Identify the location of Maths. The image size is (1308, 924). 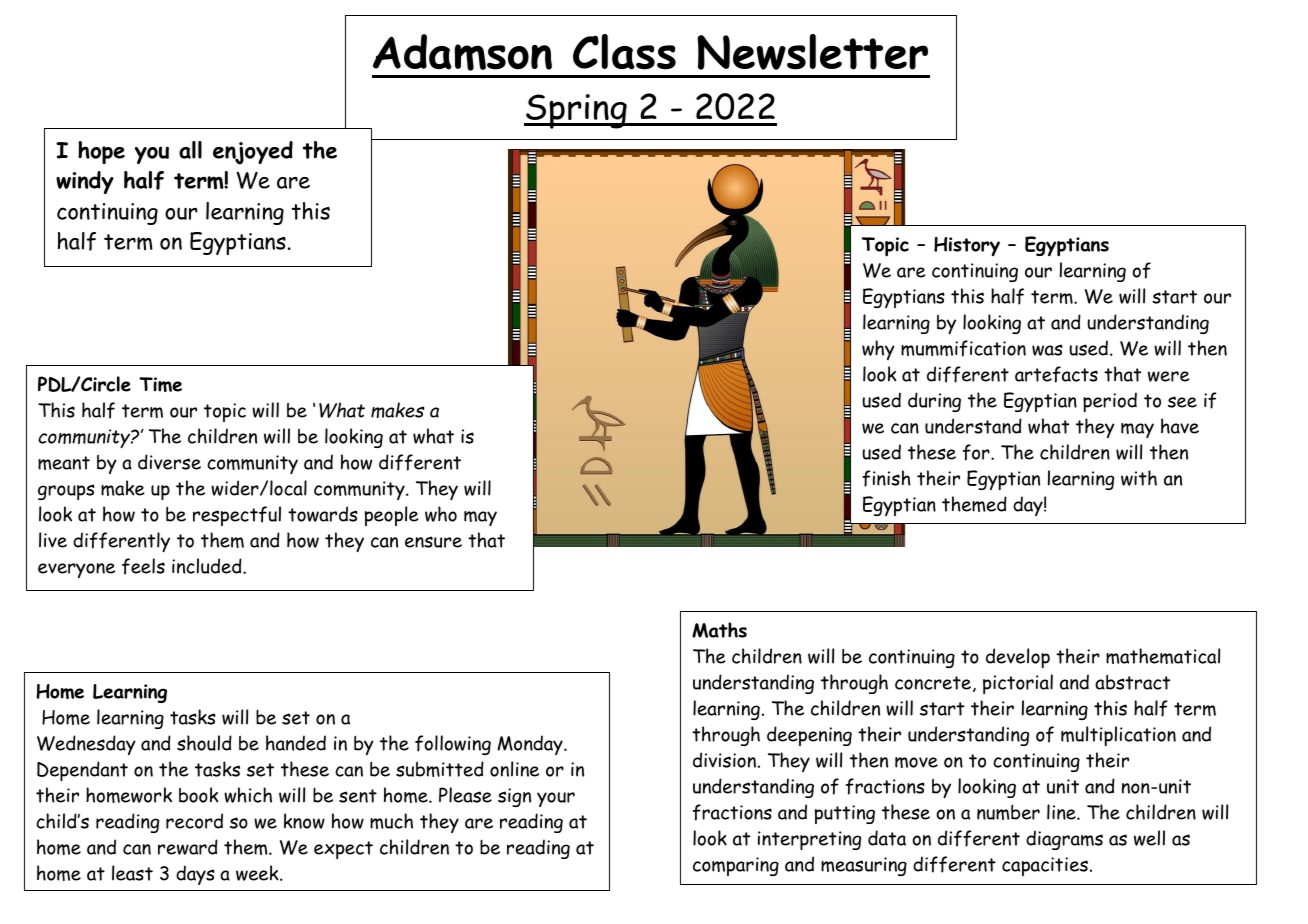
(719, 630).
